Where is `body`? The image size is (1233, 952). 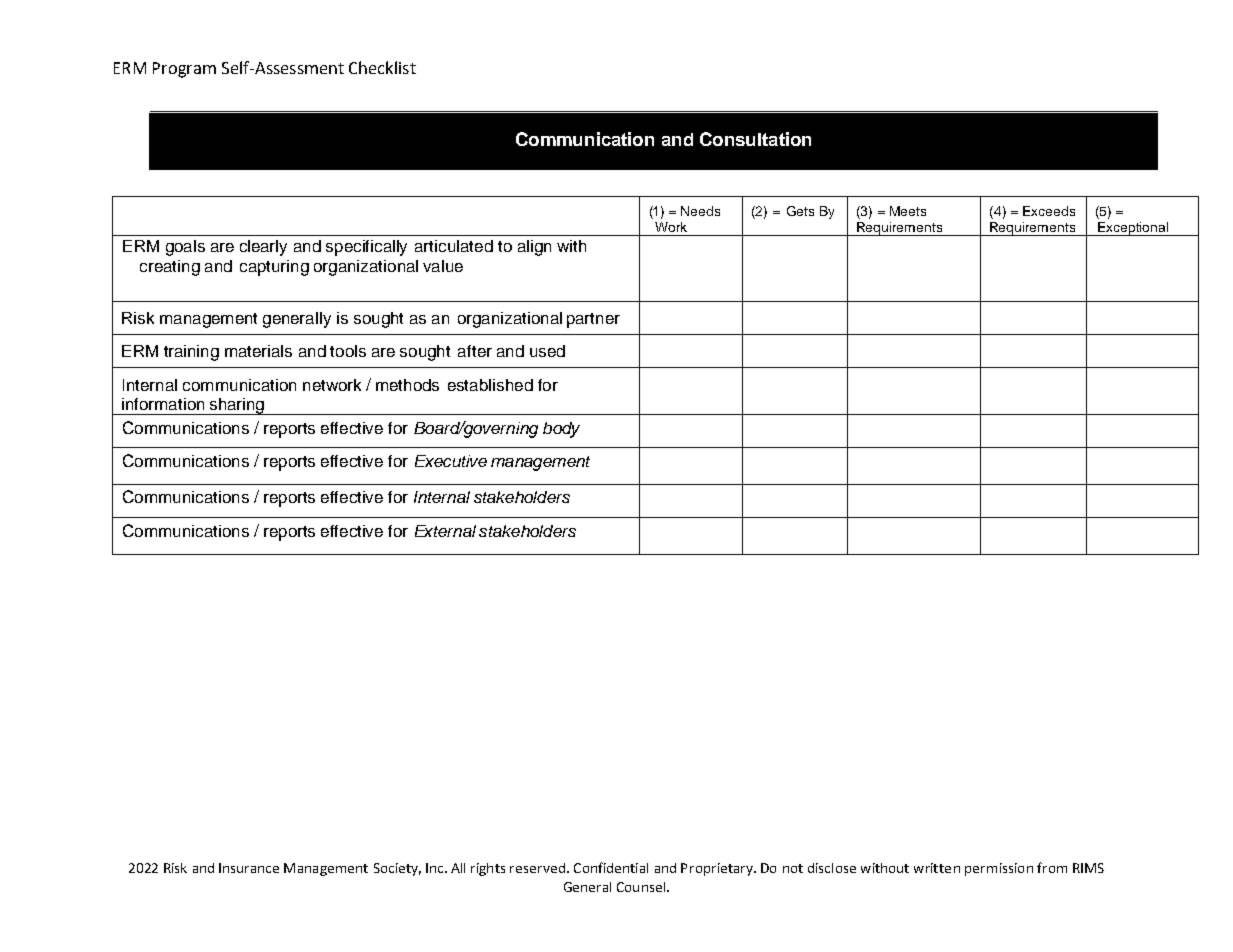 body is located at coordinates (561, 430).
